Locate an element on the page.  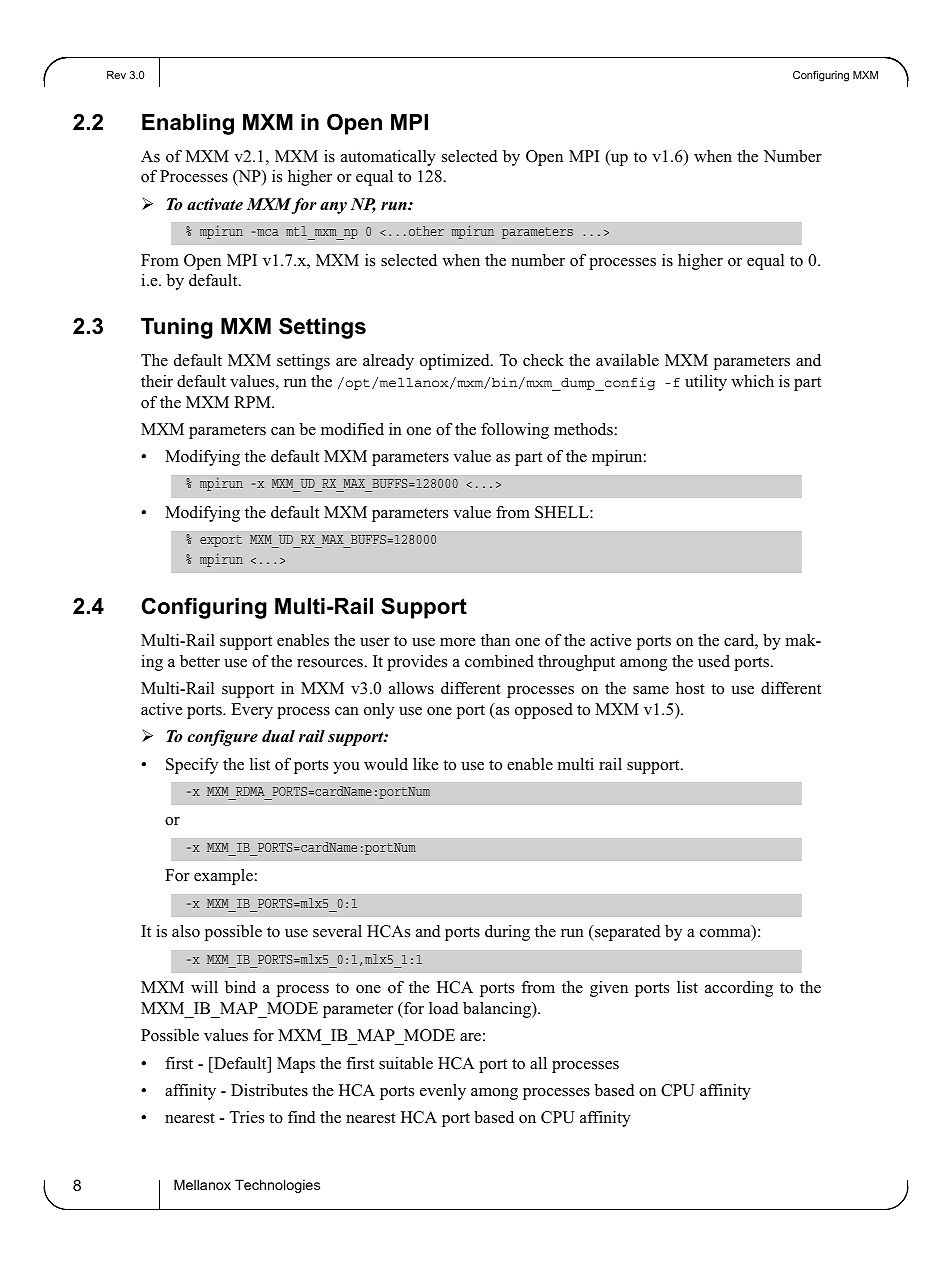
same is located at coordinates (651, 690).
